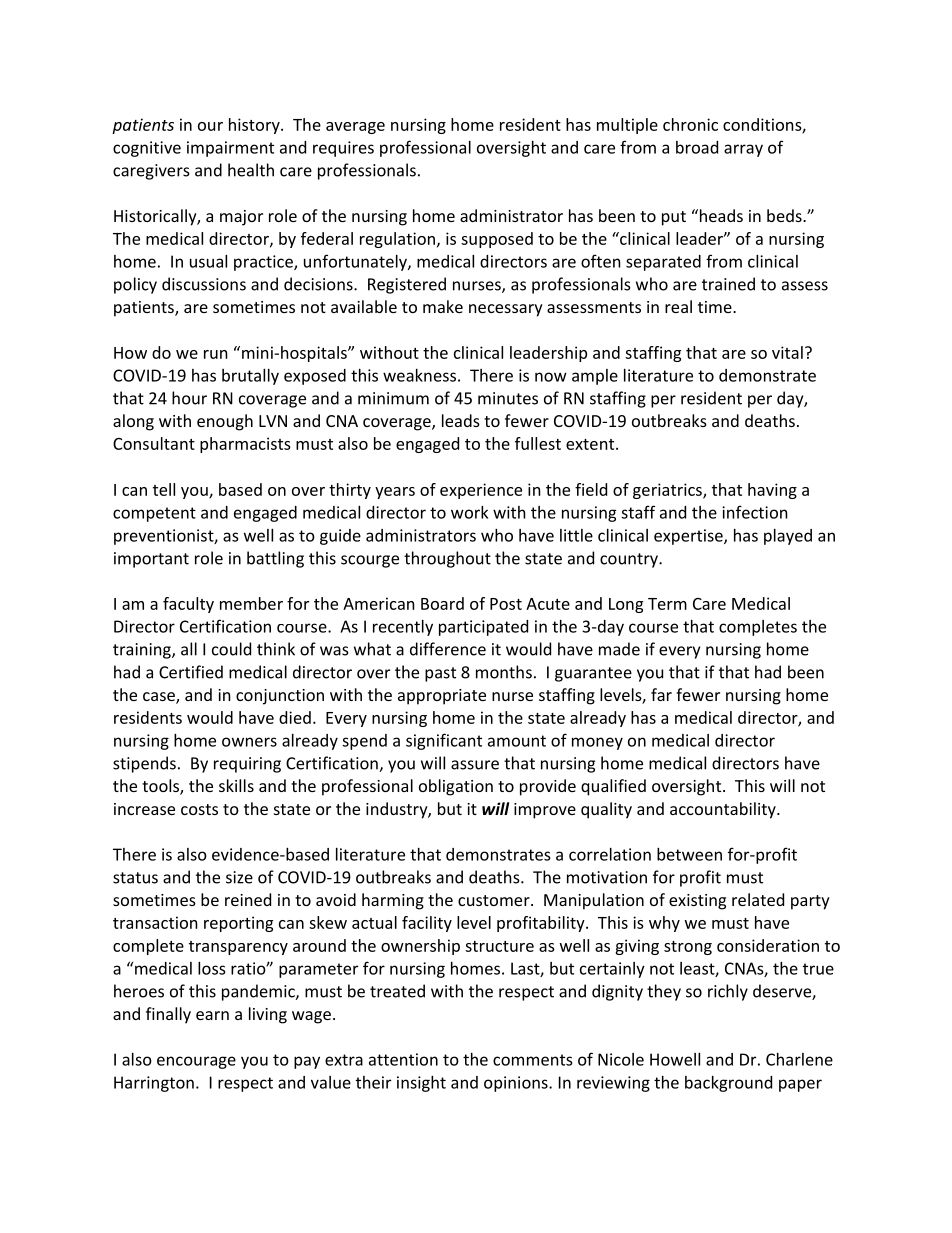 The width and height of the screenshot is (952, 1233). What do you see at coordinates (743, 150) in the screenshot?
I see `array` at bounding box center [743, 150].
